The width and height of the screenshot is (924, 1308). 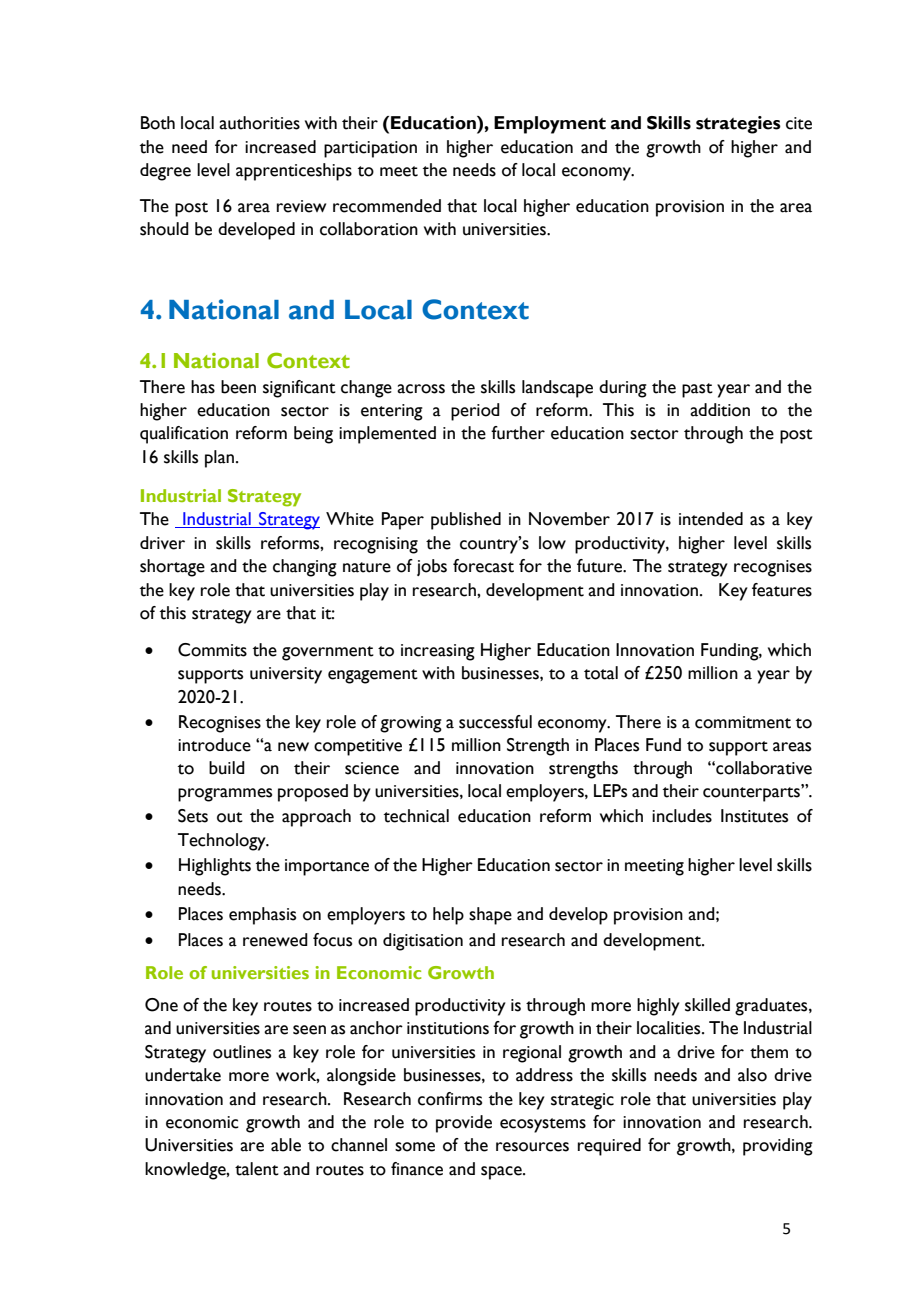 I want to click on been, so click(x=238, y=387).
